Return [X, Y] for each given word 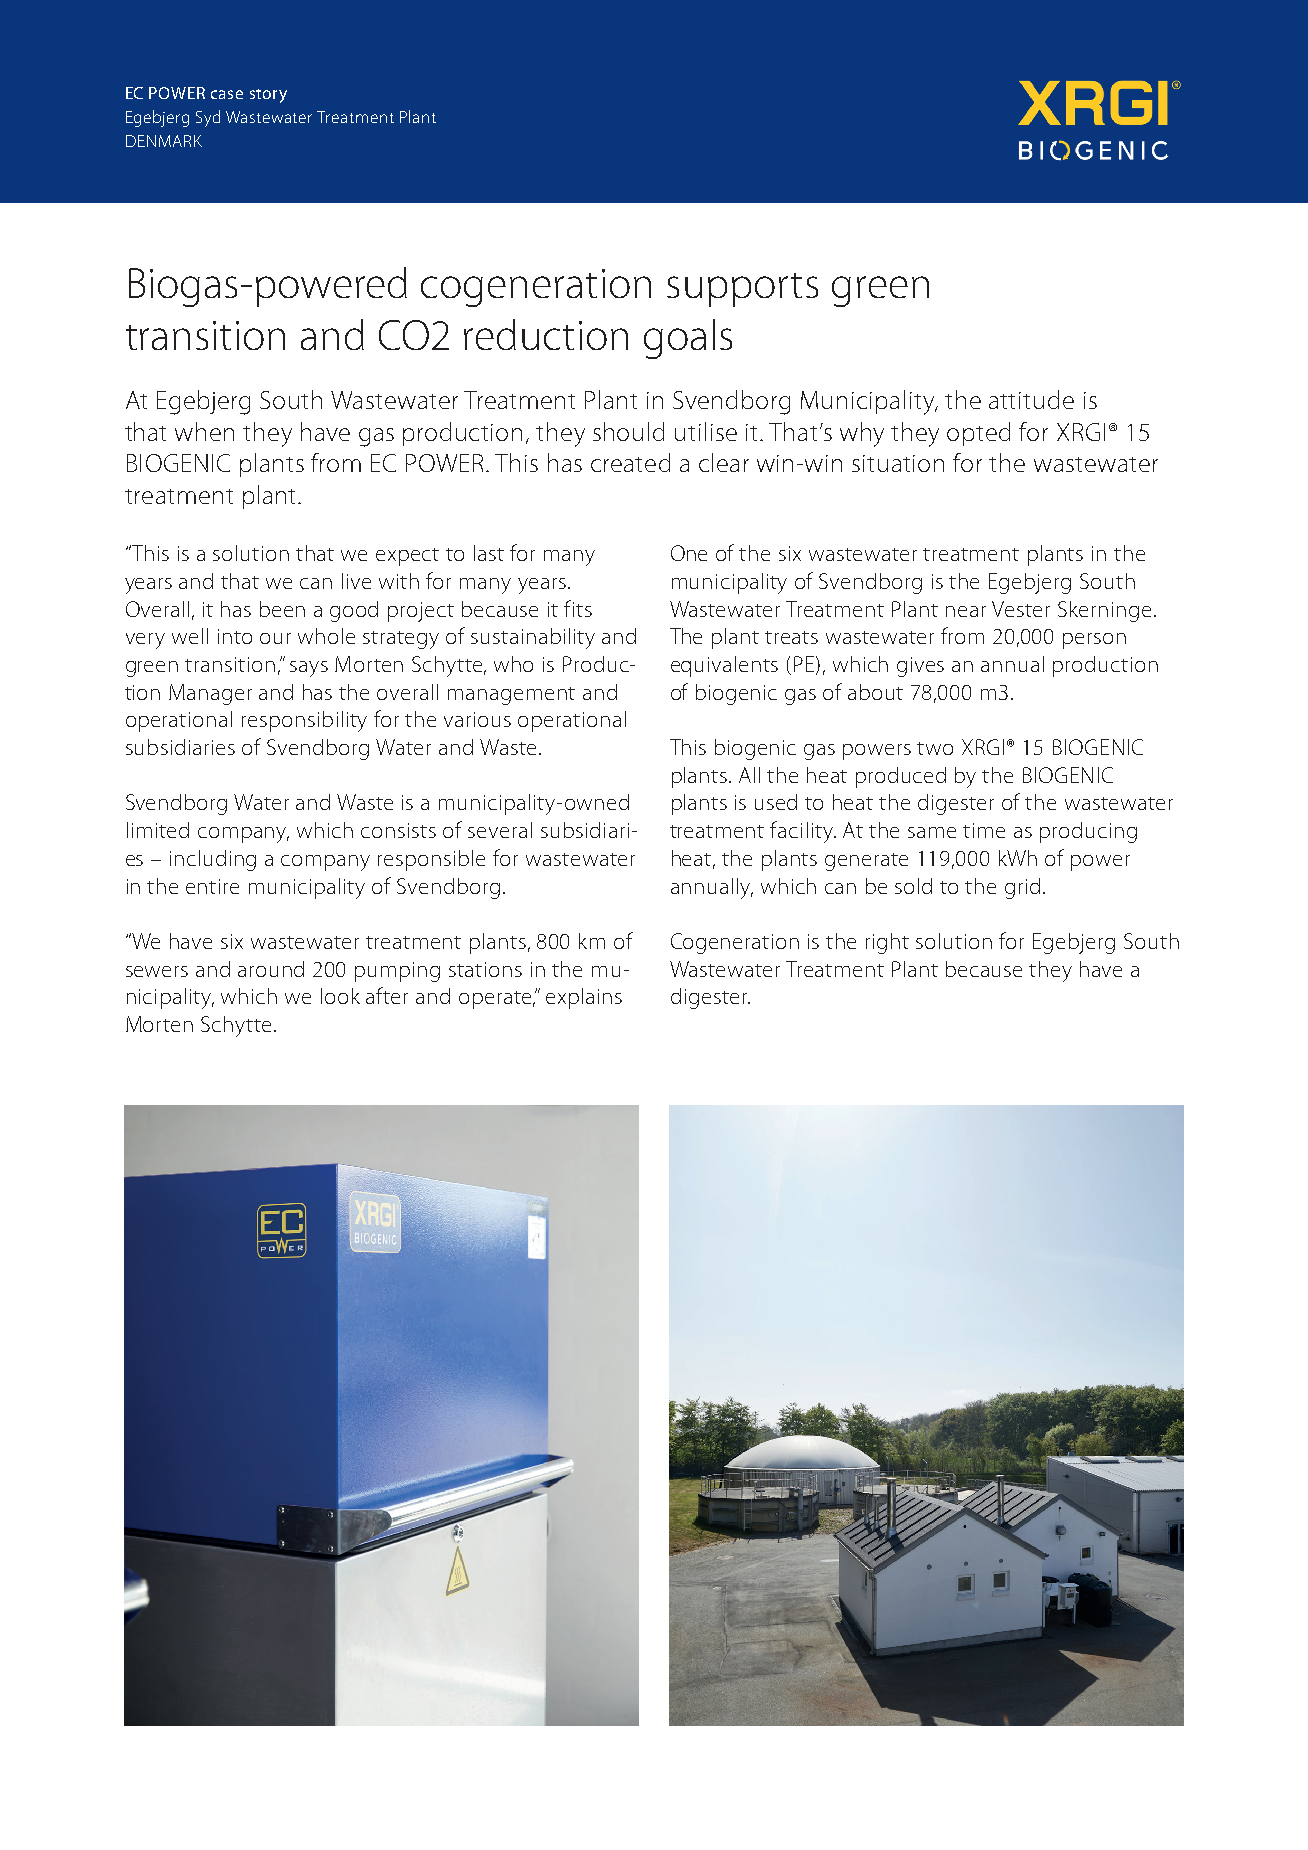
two [935, 748]
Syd [208, 118]
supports [742, 290]
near [966, 611]
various [477, 719]
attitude [1031, 399]
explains [584, 998]
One [689, 553]
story [268, 96]
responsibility [304, 721]
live [356, 581]
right [887, 943]
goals [688, 339]
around [271, 969]
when [204, 431]
